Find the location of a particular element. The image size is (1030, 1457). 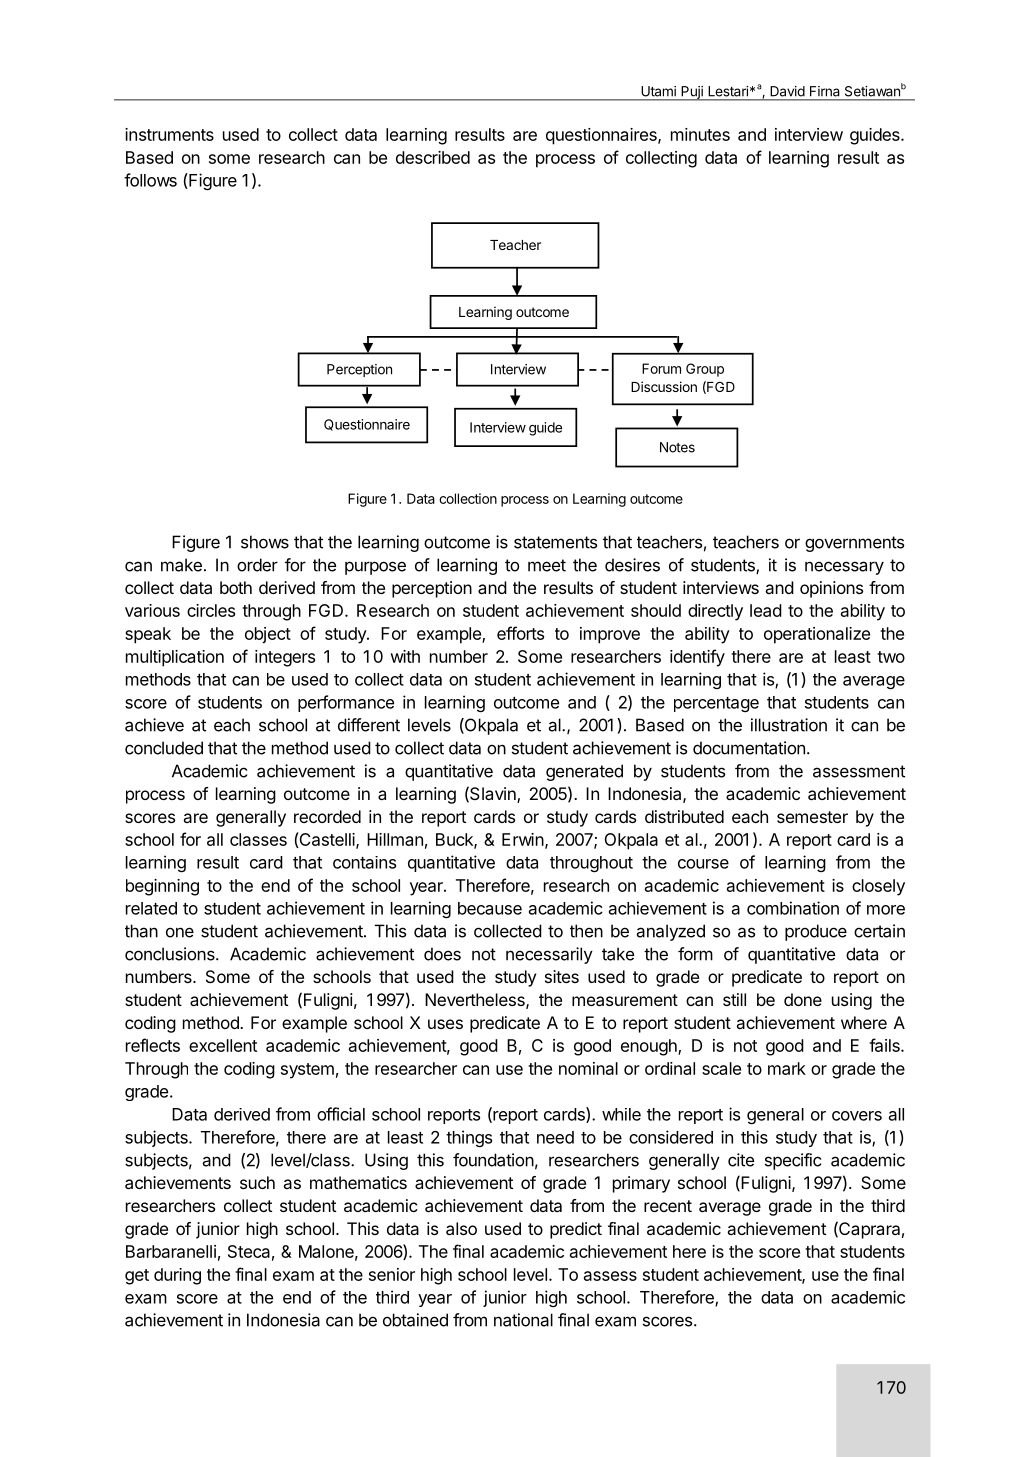

instruments is located at coordinates (169, 134).
